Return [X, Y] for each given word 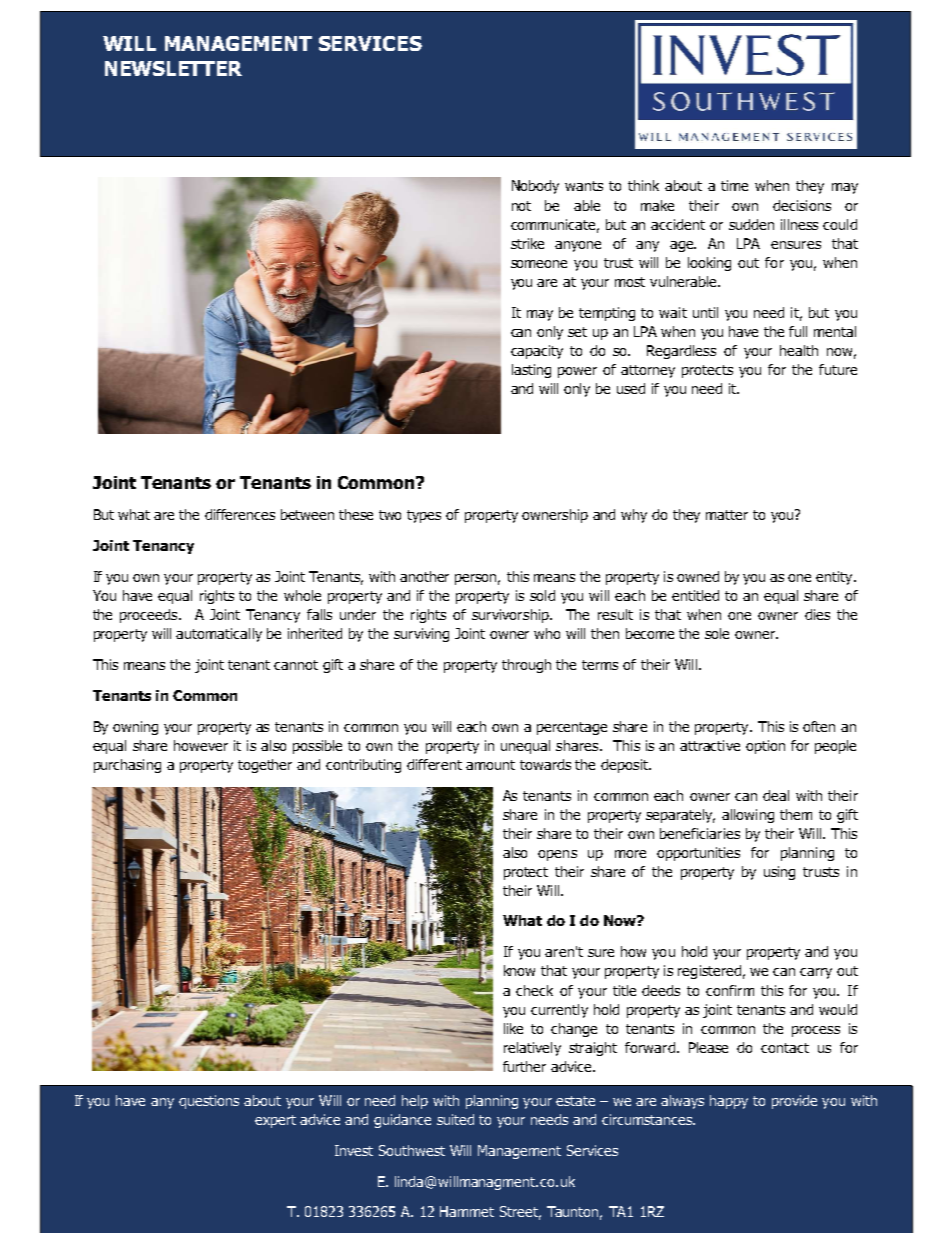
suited [455, 1119]
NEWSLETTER [173, 68]
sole [717, 633]
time [734, 185]
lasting [531, 371]
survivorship [511, 616]
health [799, 350]
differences [240, 514]
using [779, 873]
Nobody [535, 187]
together [265, 766]
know [519, 970]
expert [275, 1121]
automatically [219, 635]
